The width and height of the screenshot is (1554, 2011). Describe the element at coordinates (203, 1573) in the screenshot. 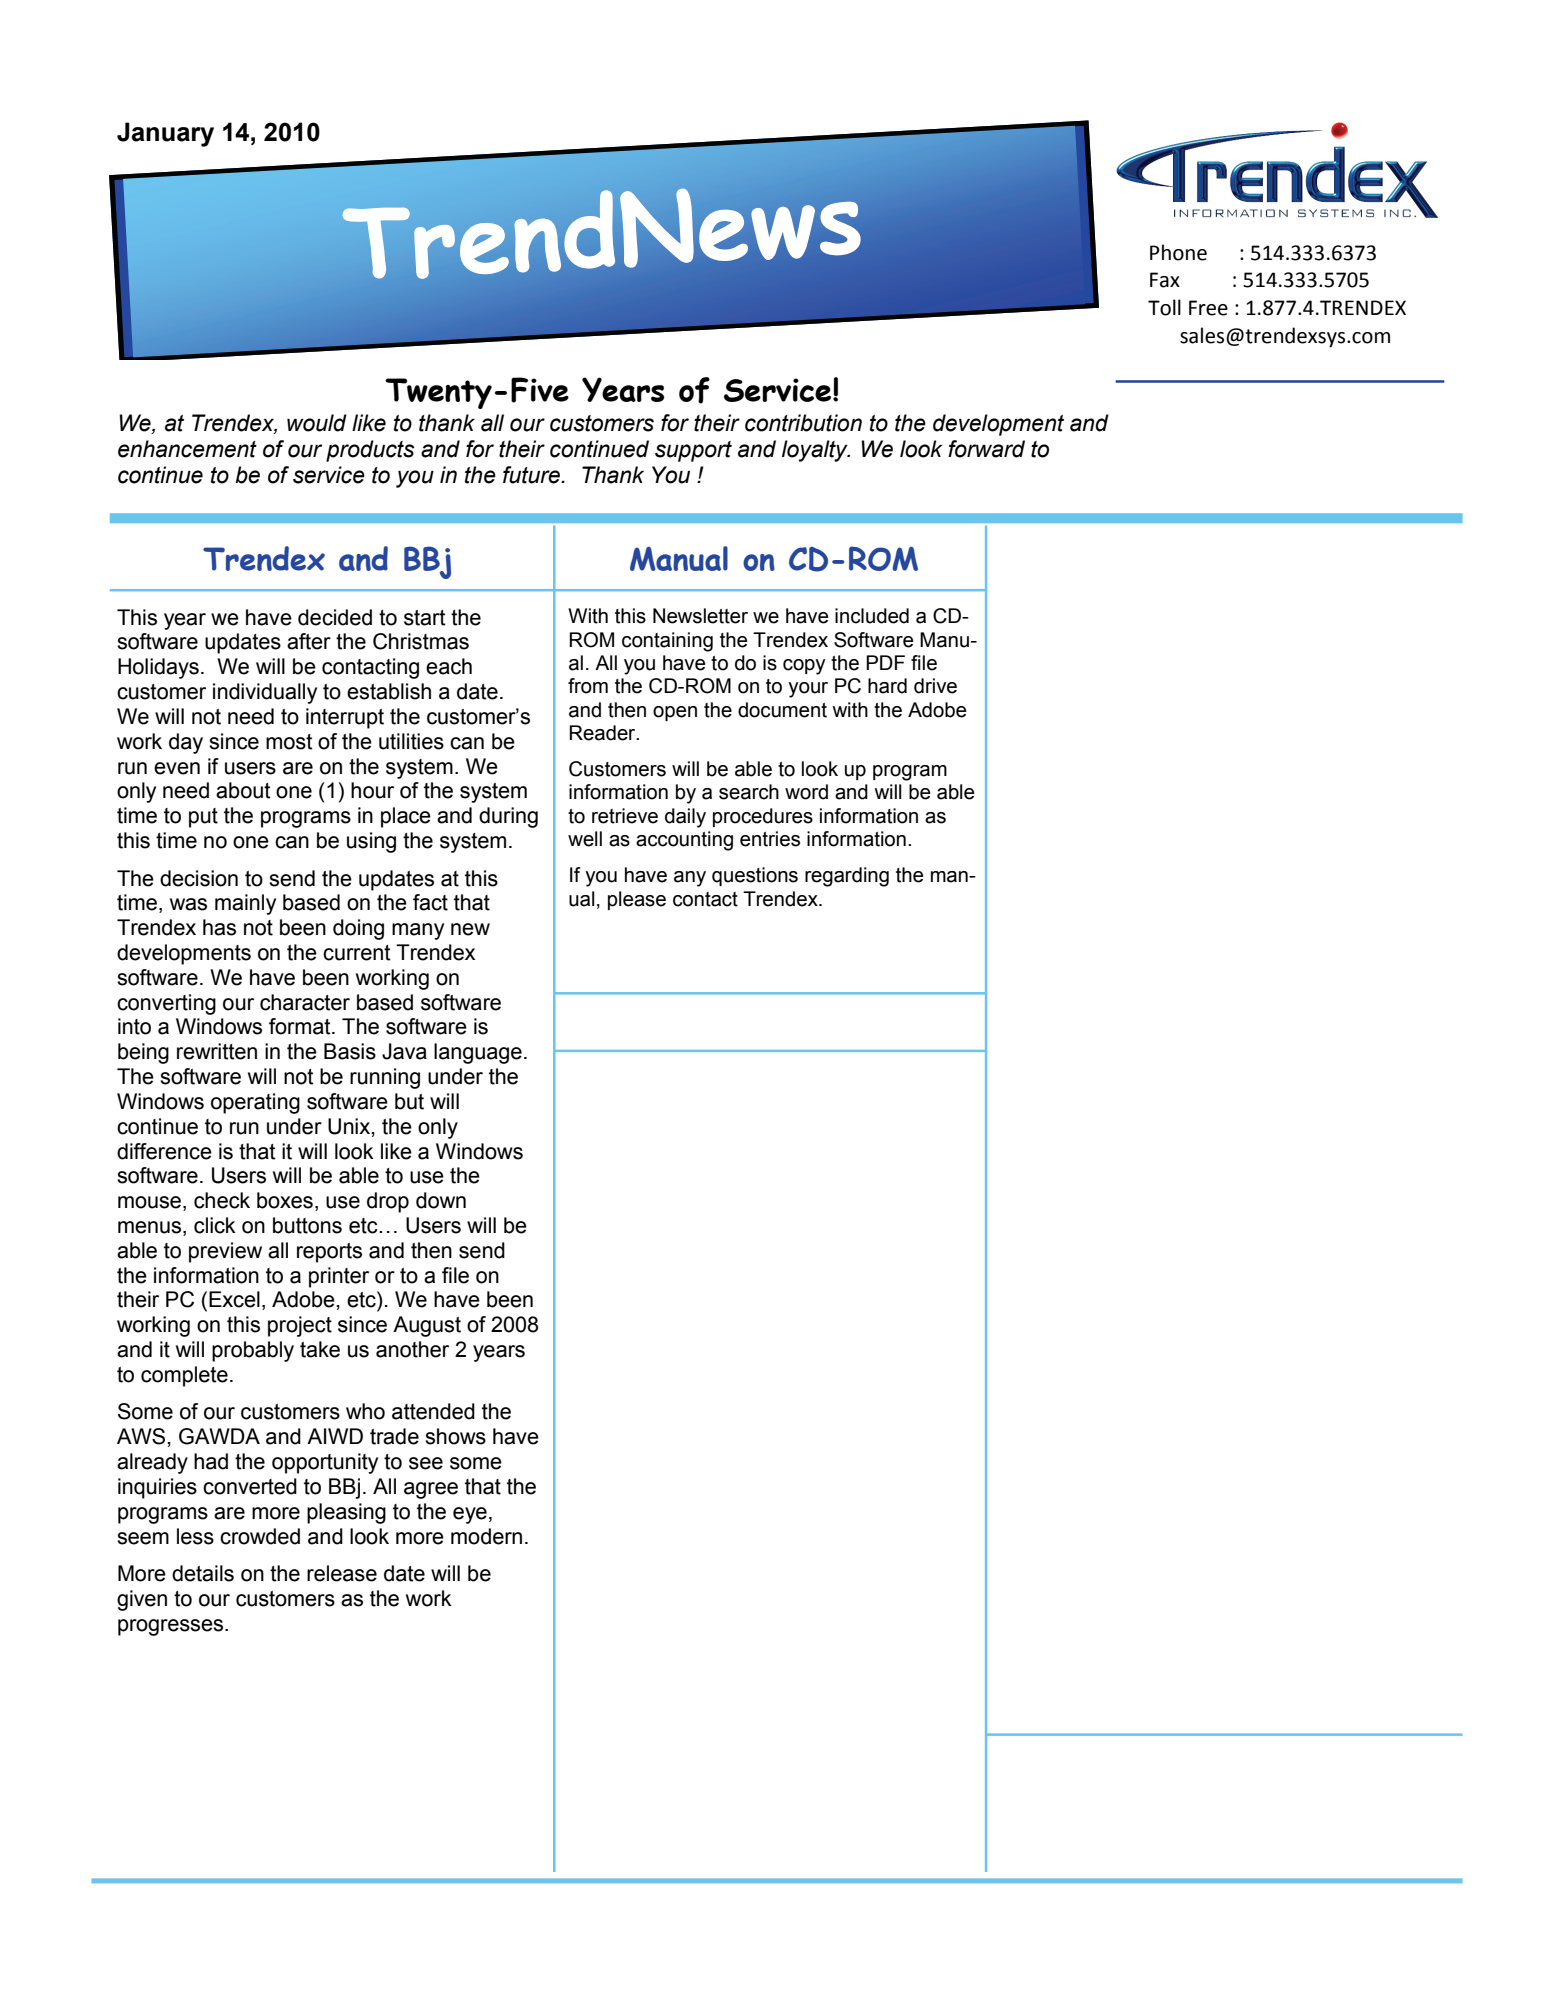

I see `details` at that location.
